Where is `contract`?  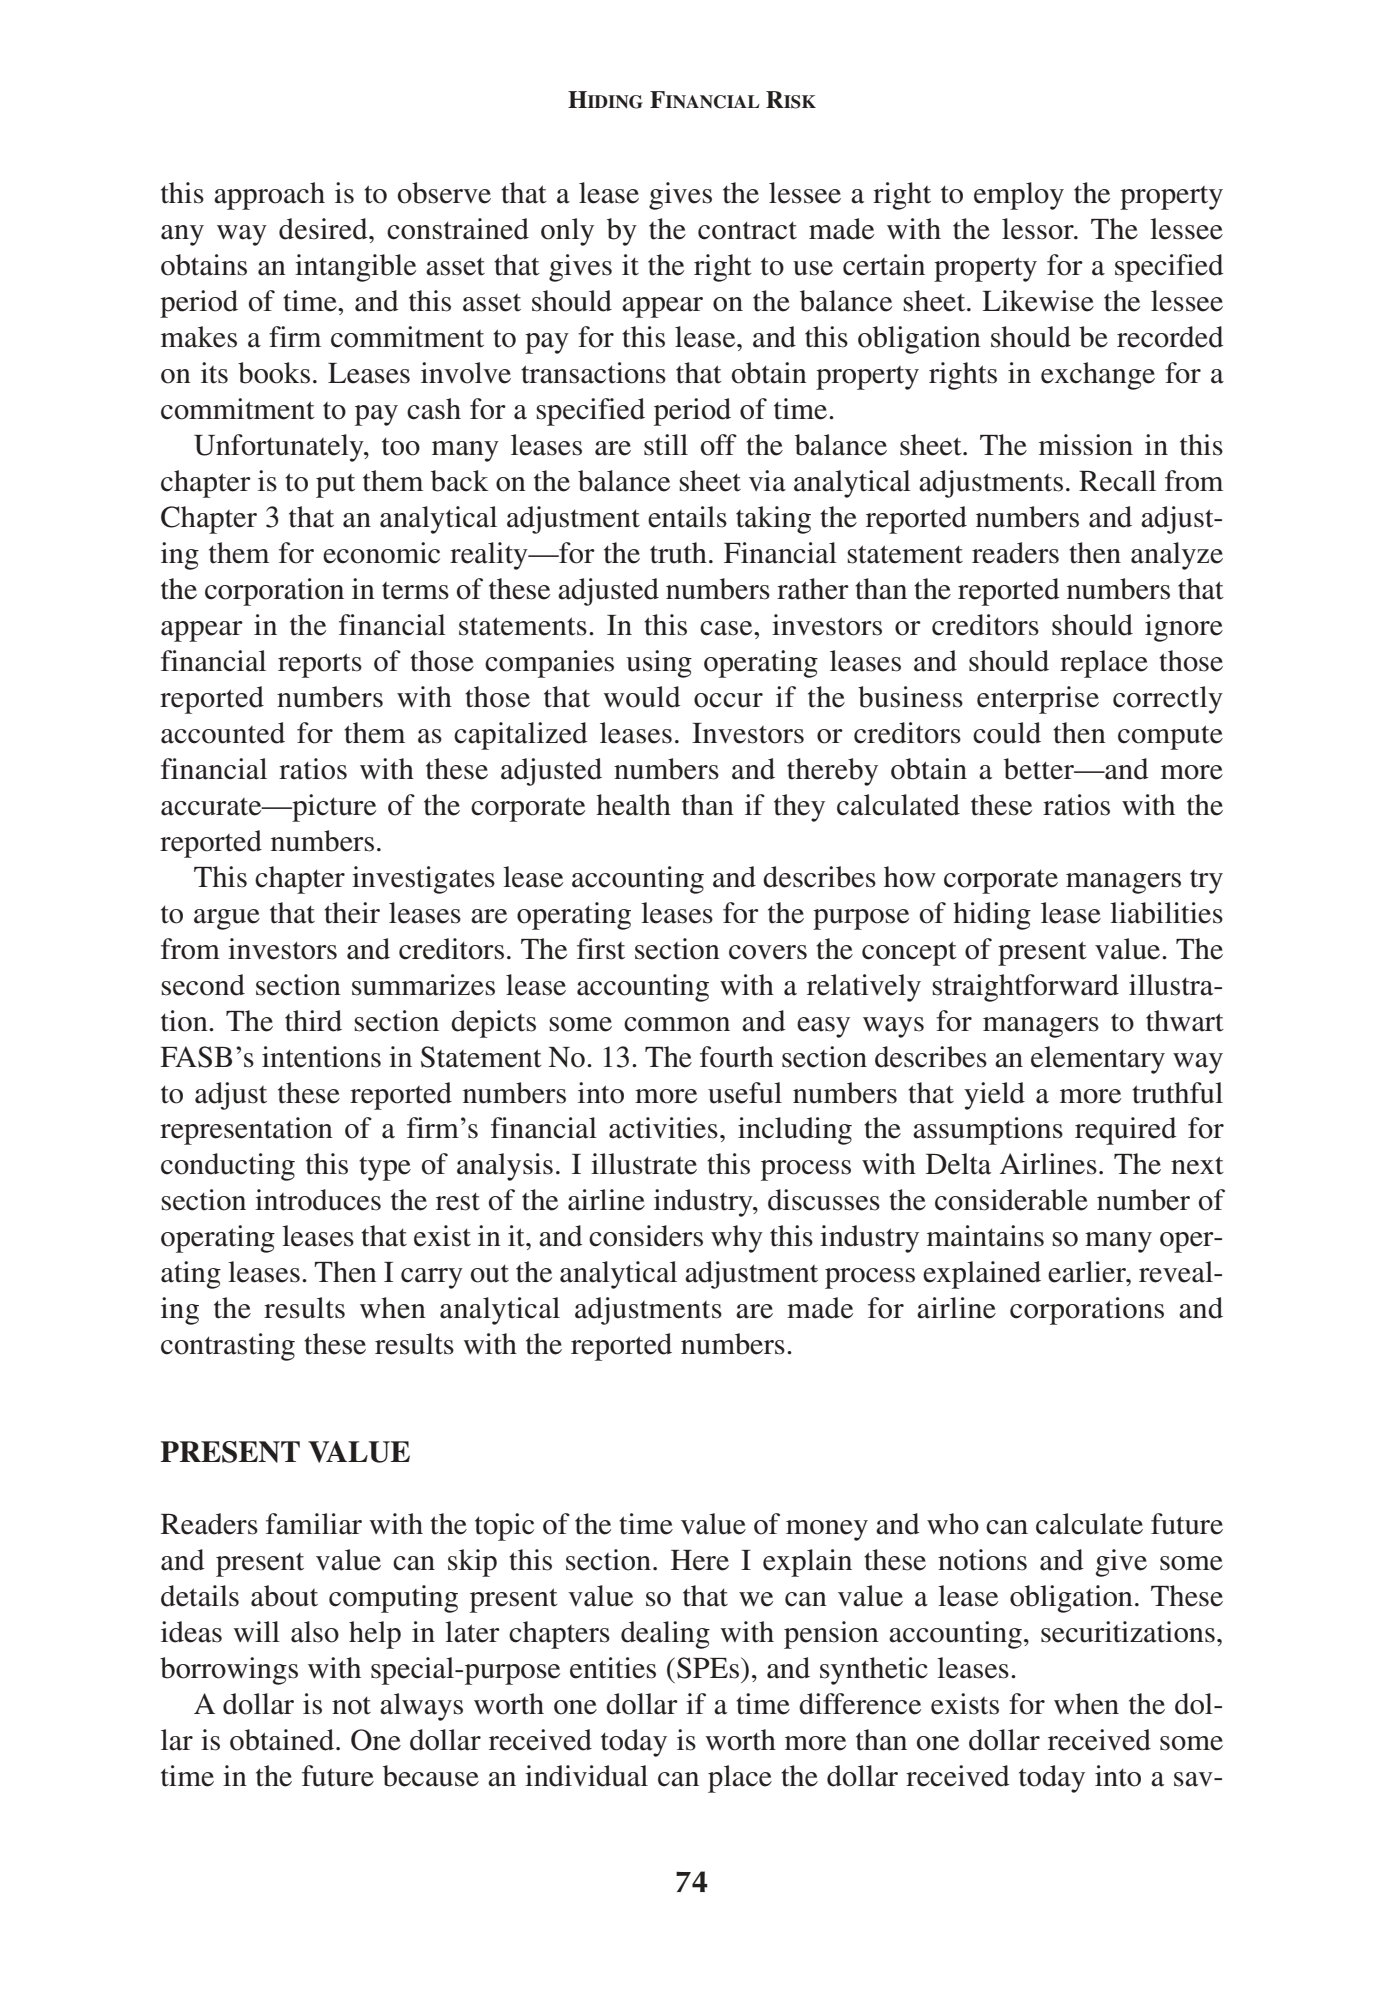 contract is located at coordinates (747, 231).
